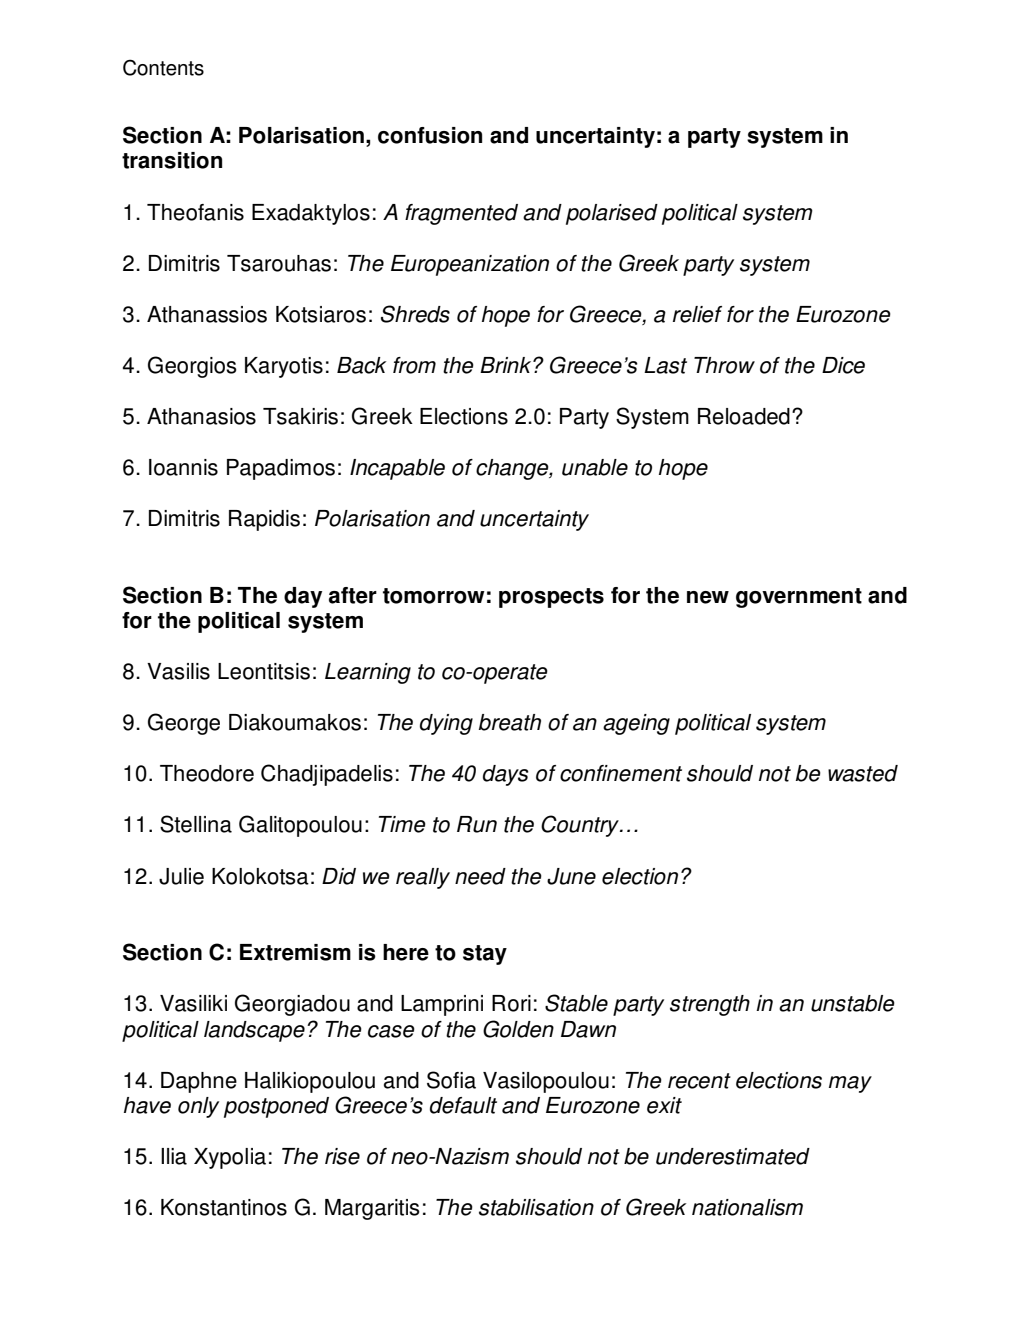 This document has width=1032, height=1336. What do you see at coordinates (174, 1156) in the document?
I see `Ilia` at bounding box center [174, 1156].
